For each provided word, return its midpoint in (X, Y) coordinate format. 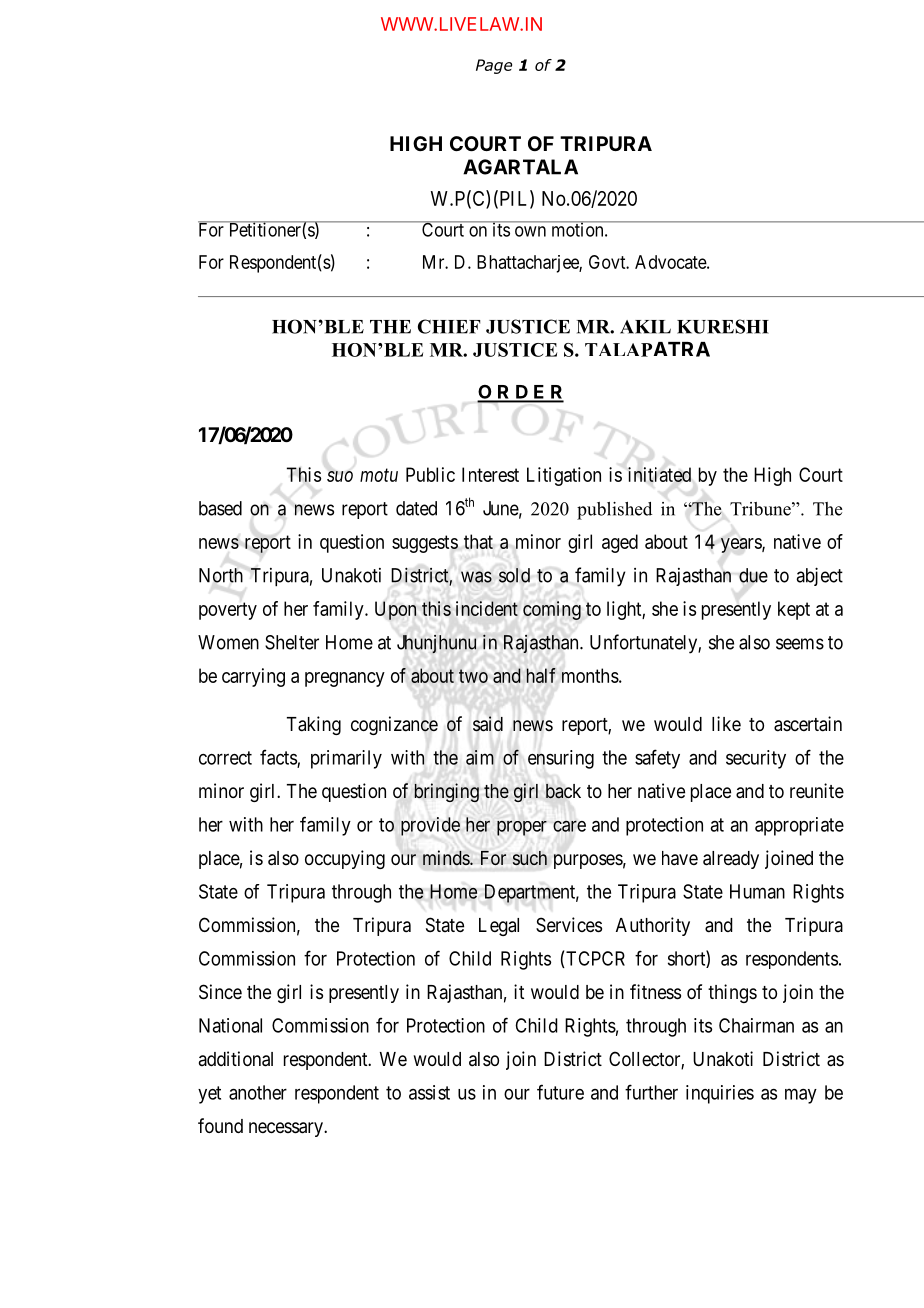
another (258, 1092)
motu (379, 475)
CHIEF (449, 326)
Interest (490, 474)
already (731, 860)
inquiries (720, 1094)
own (530, 231)
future (560, 1092)
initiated (659, 474)
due (753, 575)
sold (514, 575)
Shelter (292, 642)
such (530, 858)
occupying (345, 859)
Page (494, 66)
